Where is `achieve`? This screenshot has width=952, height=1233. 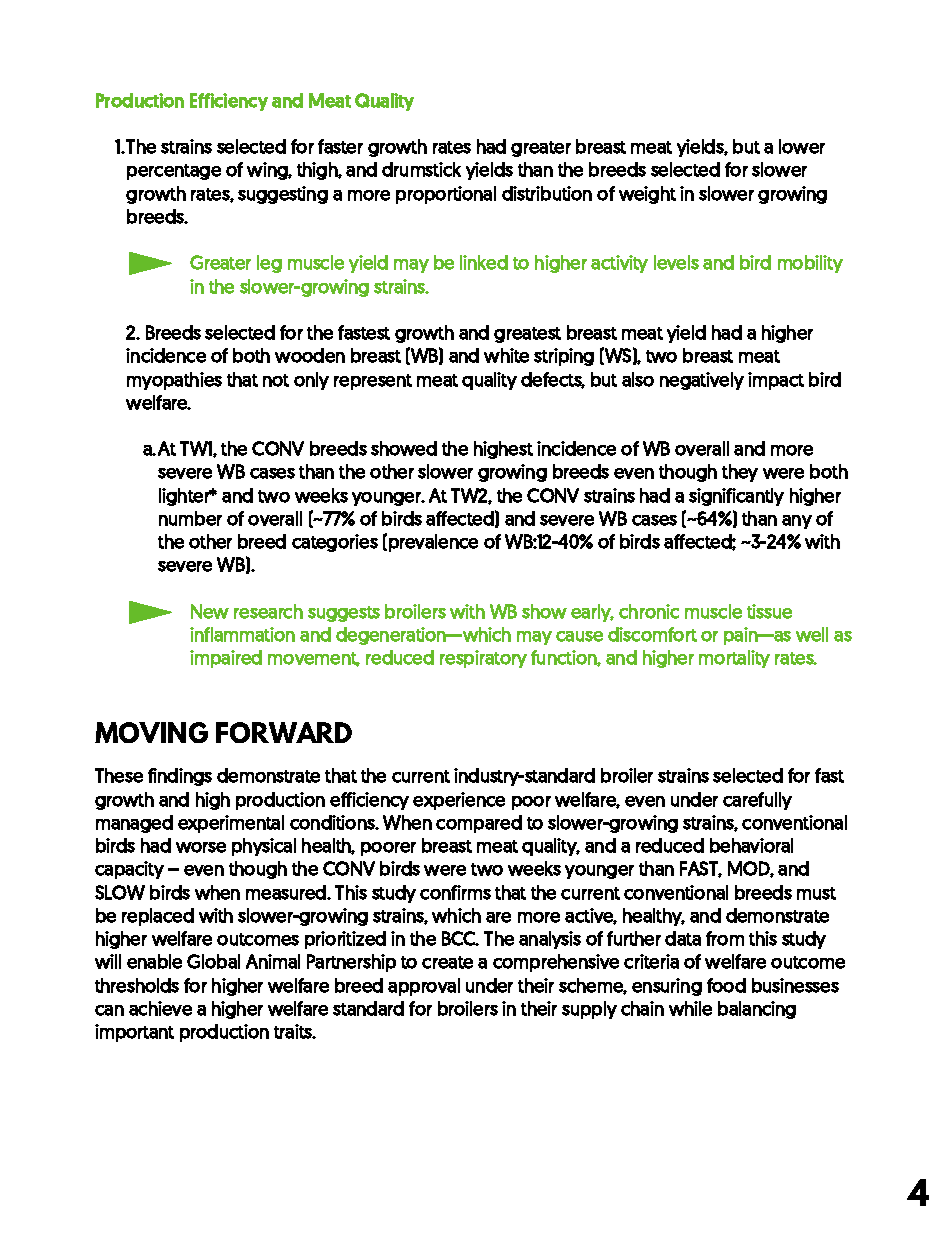 achieve is located at coordinates (160, 1008).
